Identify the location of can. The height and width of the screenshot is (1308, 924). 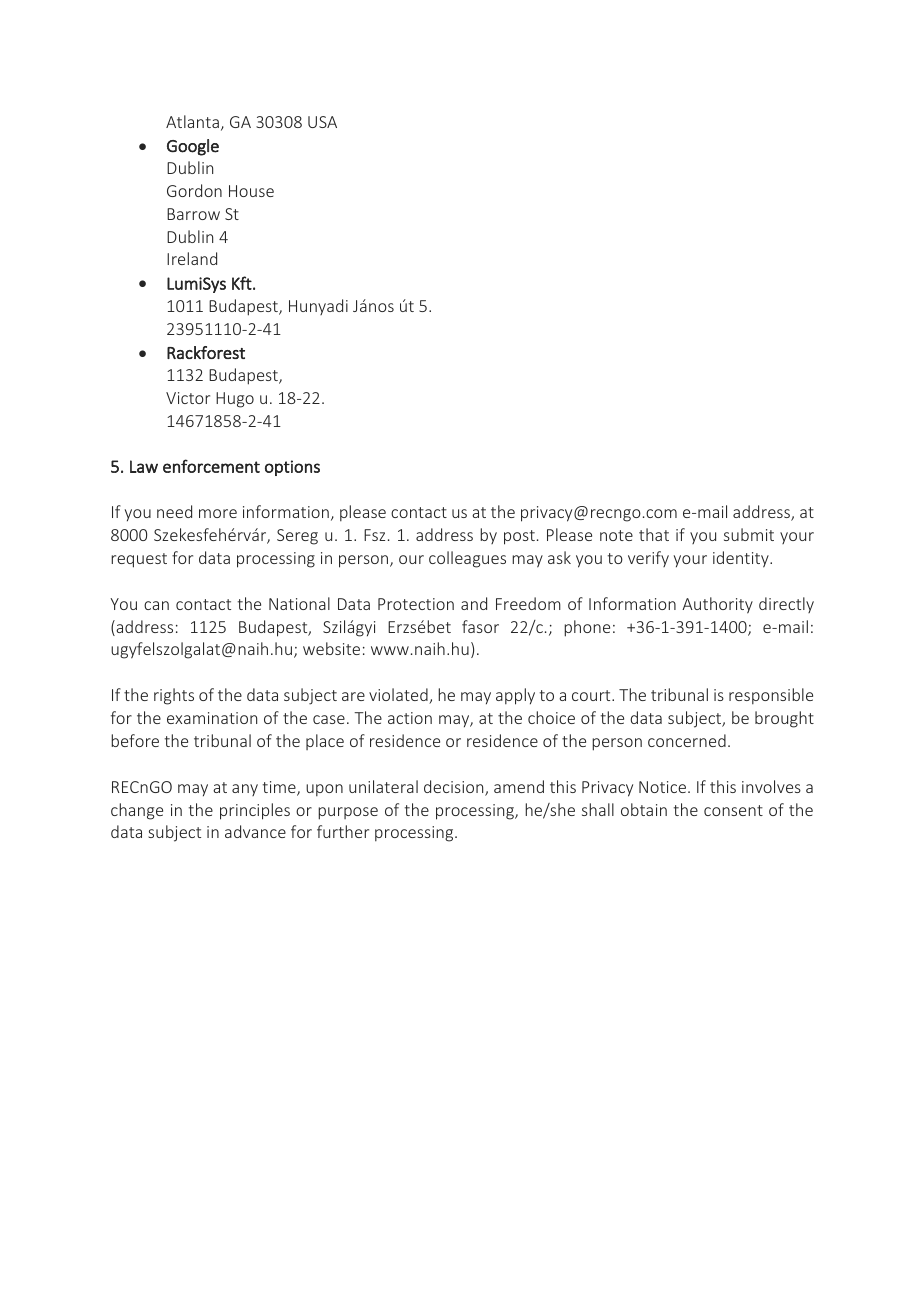
(156, 605).
